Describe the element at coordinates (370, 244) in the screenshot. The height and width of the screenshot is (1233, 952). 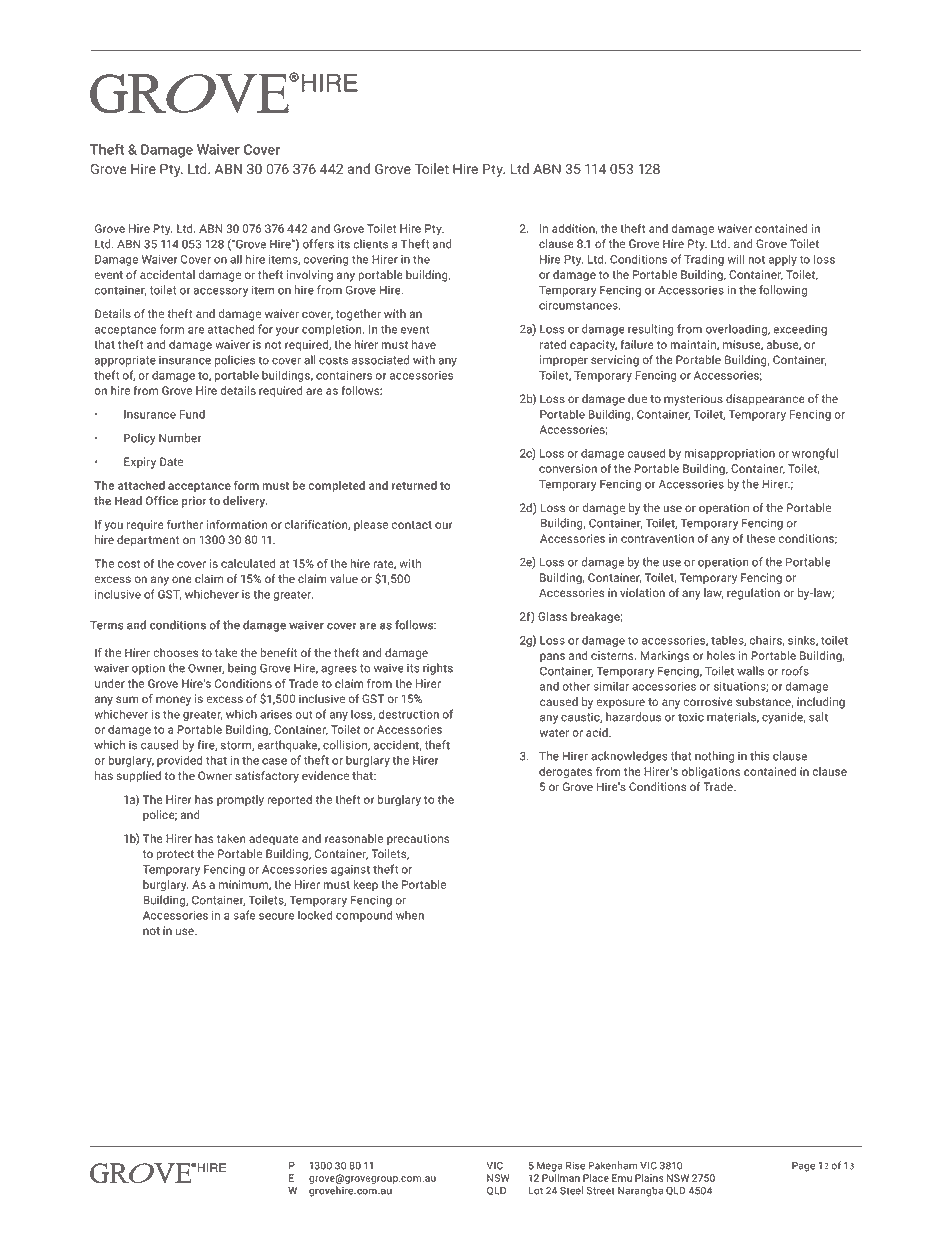
I see `clients` at that location.
